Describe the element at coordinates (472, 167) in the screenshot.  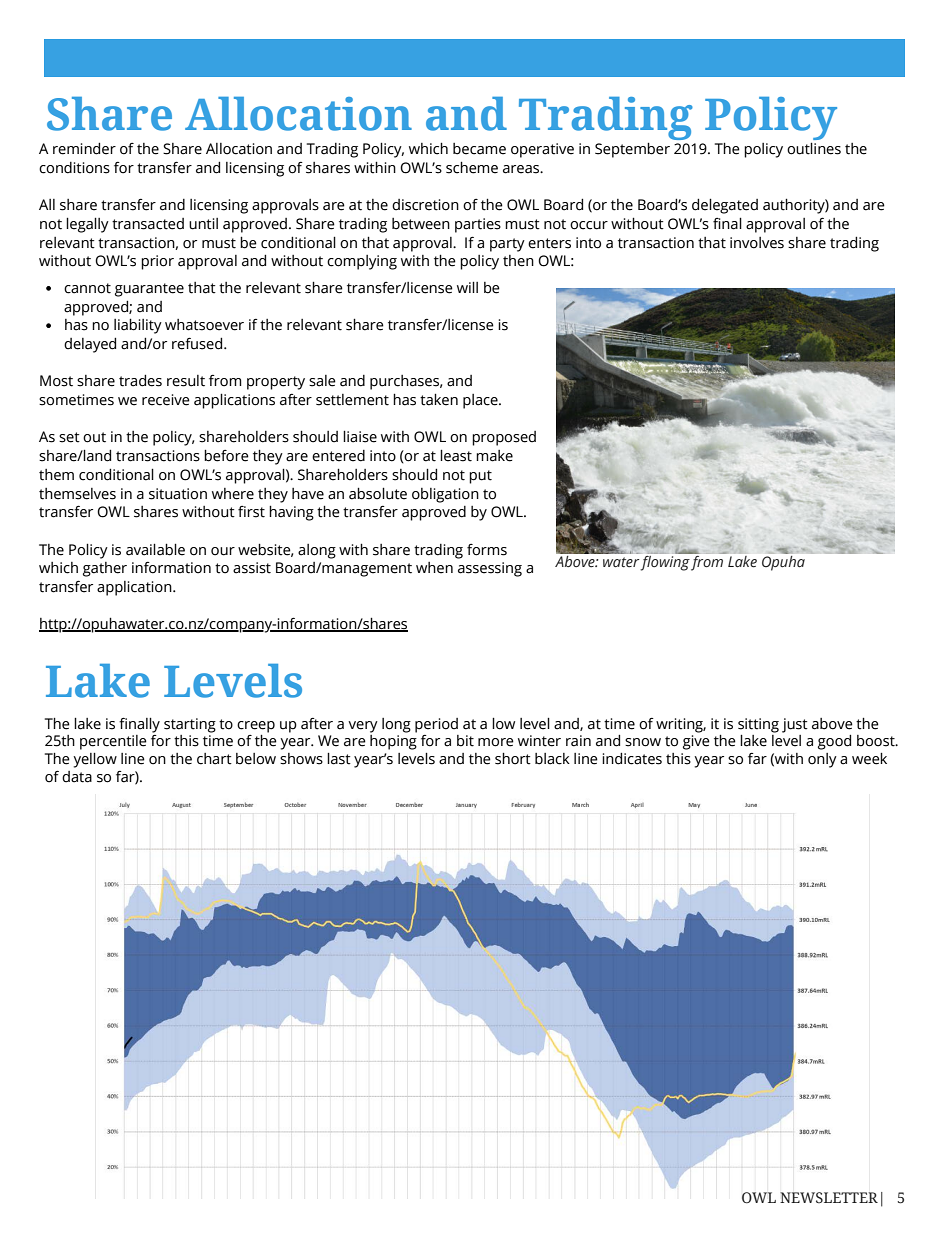
I see `scheme` at that location.
